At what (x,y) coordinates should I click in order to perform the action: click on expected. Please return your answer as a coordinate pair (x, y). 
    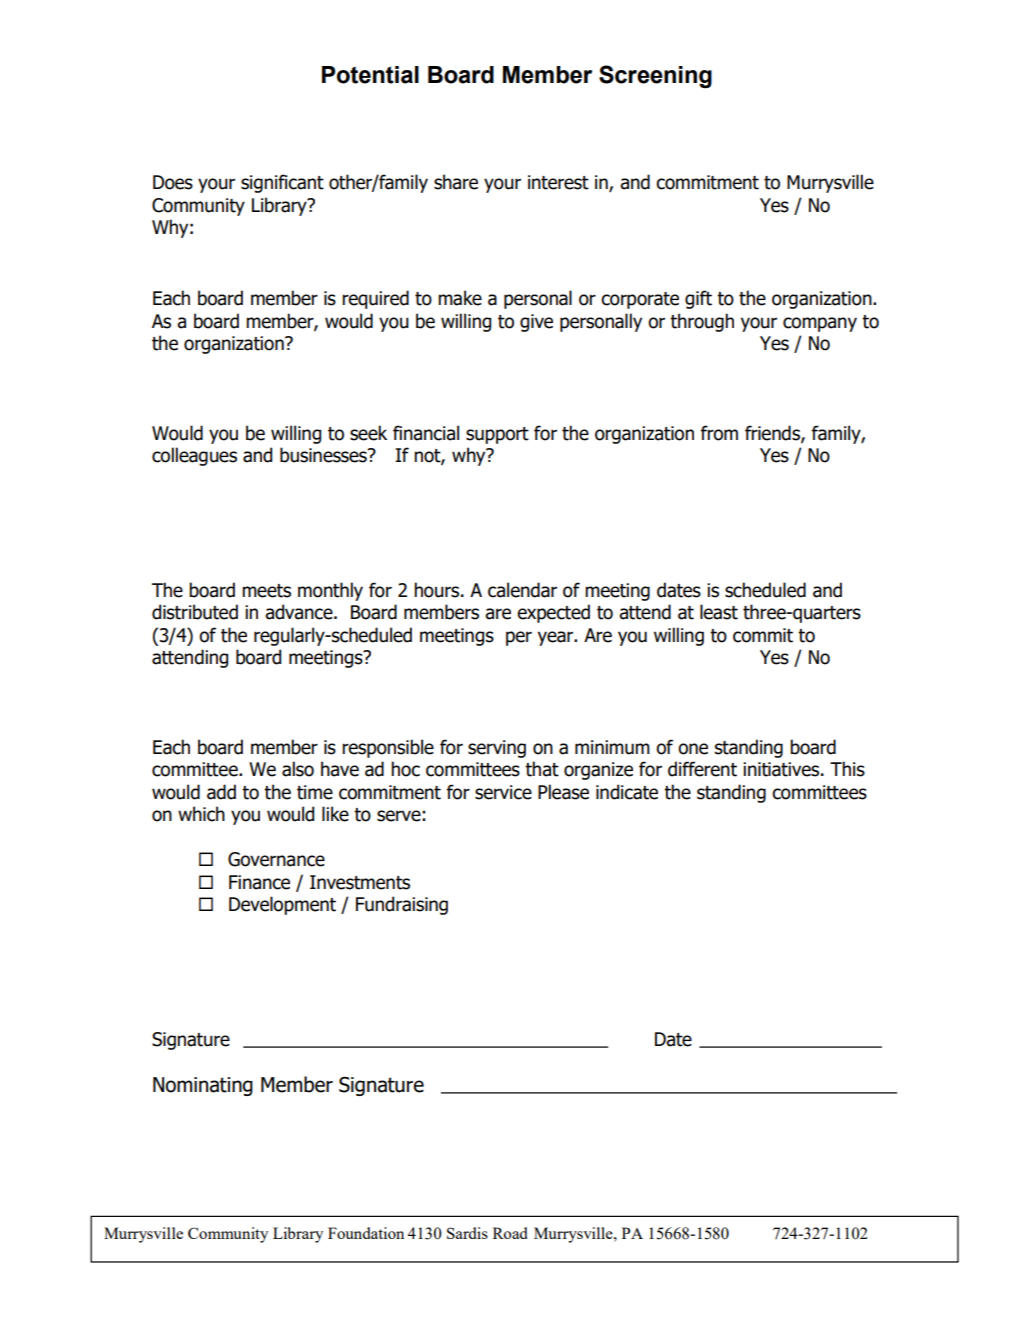
    Looking at the image, I should click on (553, 613).
